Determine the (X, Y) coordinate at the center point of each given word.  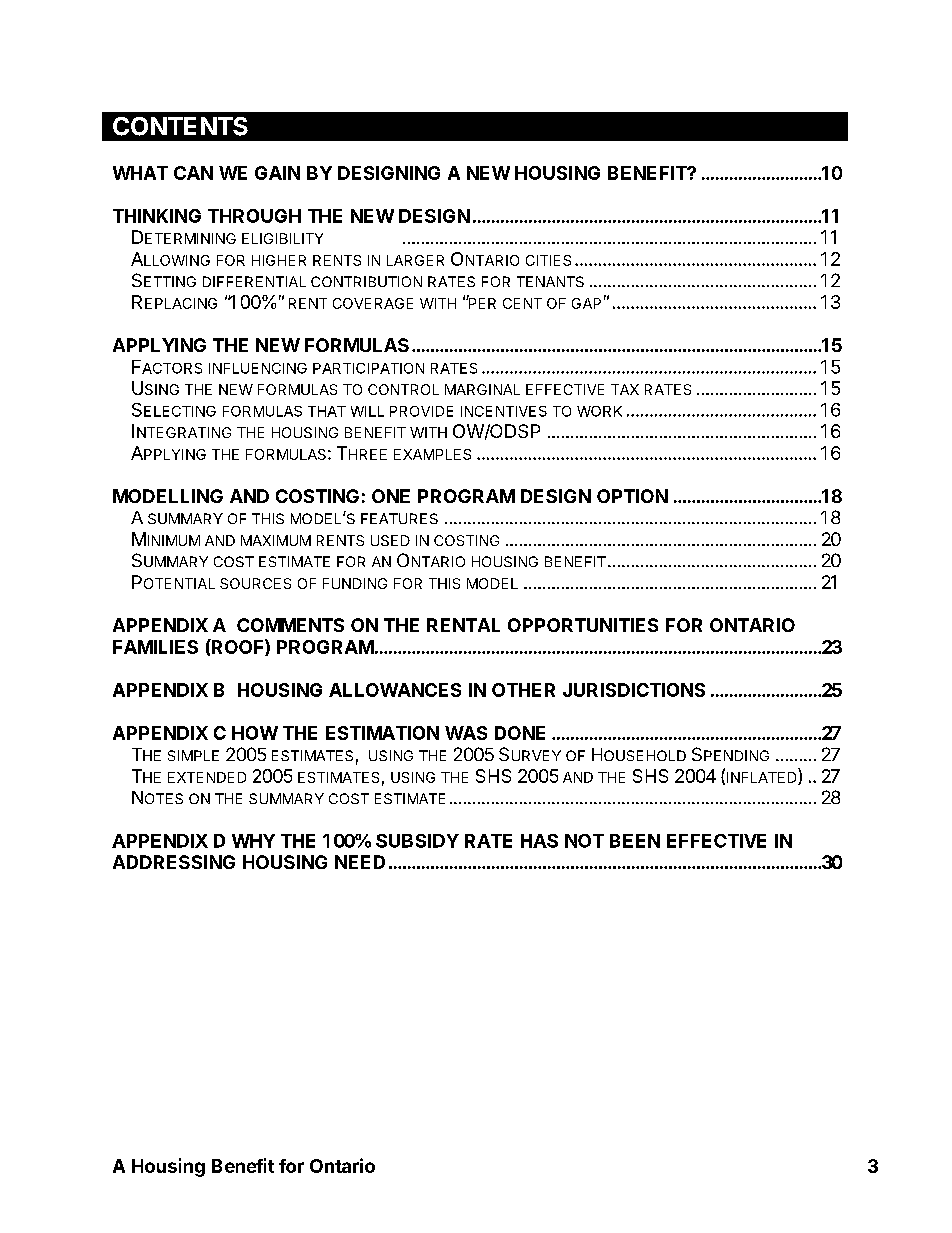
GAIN (277, 173)
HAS (539, 841)
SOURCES (255, 583)
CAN (193, 173)
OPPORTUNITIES (583, 625)
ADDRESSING (174, 862)
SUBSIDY (417, 841)
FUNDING (355, 583)
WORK (599, 411)
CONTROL (403, 389)
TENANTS (550, 281)
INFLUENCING (258, 368)
